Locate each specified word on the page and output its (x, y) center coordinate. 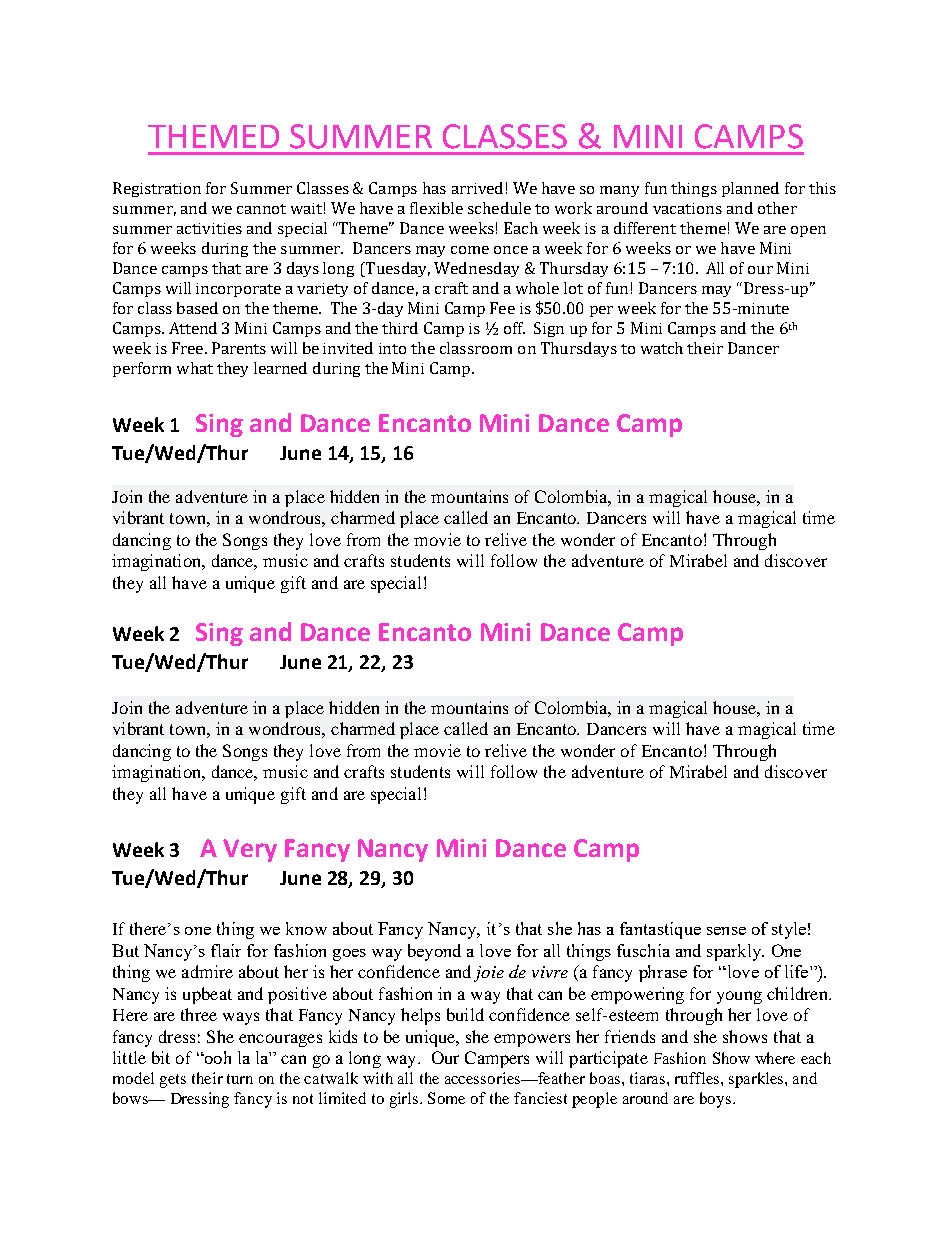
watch (662, 348)
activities (209, 228)
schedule (499, 208)
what (195, 368)
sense (726, 931)
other (777, 208)
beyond (434, 952)
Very (250, 850)
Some (446, 1098)
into (392, 348)
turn (240, 1079)
